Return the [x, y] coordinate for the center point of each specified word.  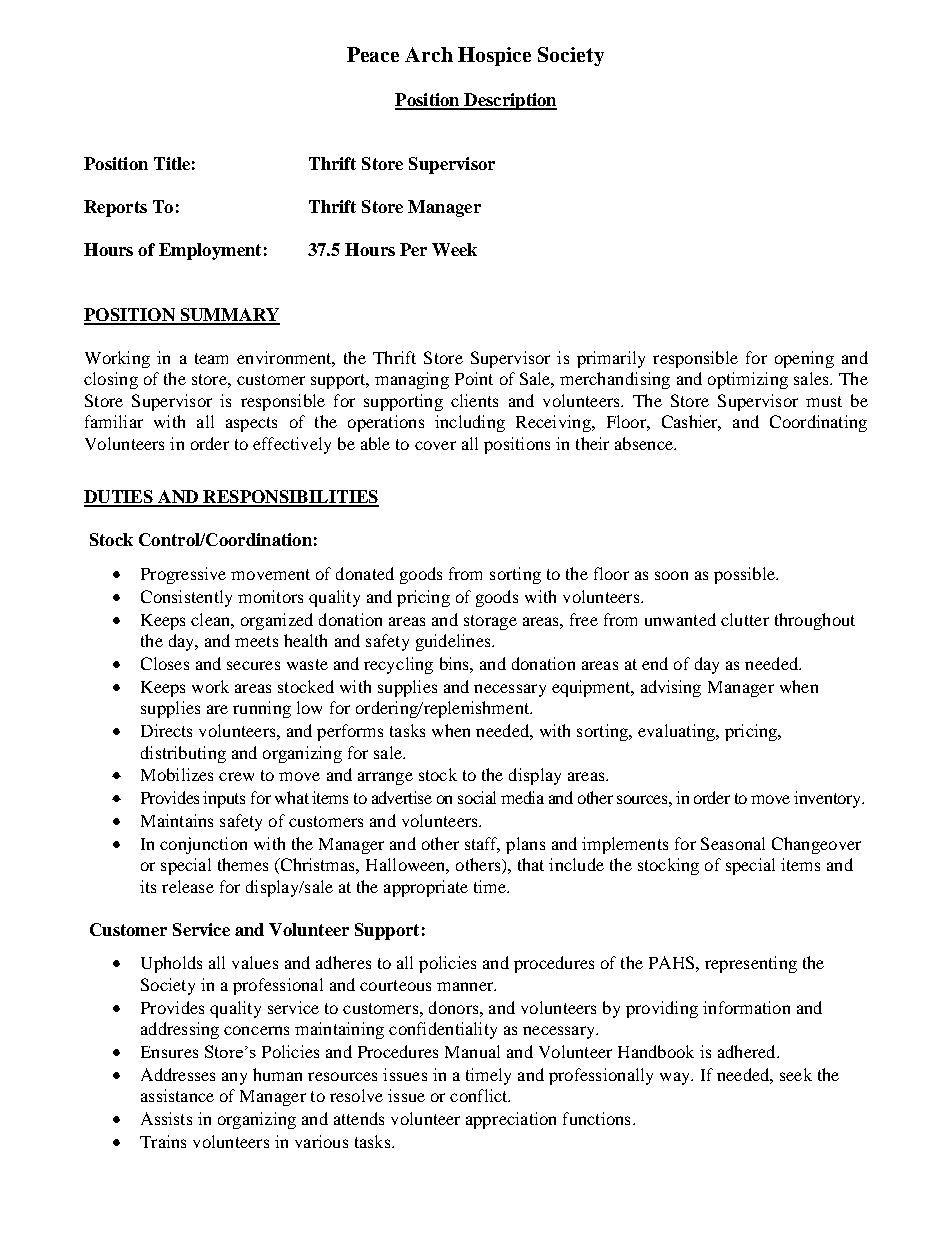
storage [490, 622]
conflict [480, 1095]
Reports [115, 208]
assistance [177, 1095]
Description [509, 101]
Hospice [494, 56]
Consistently [186, 598]
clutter [745, 619]
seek [796, 1074]
